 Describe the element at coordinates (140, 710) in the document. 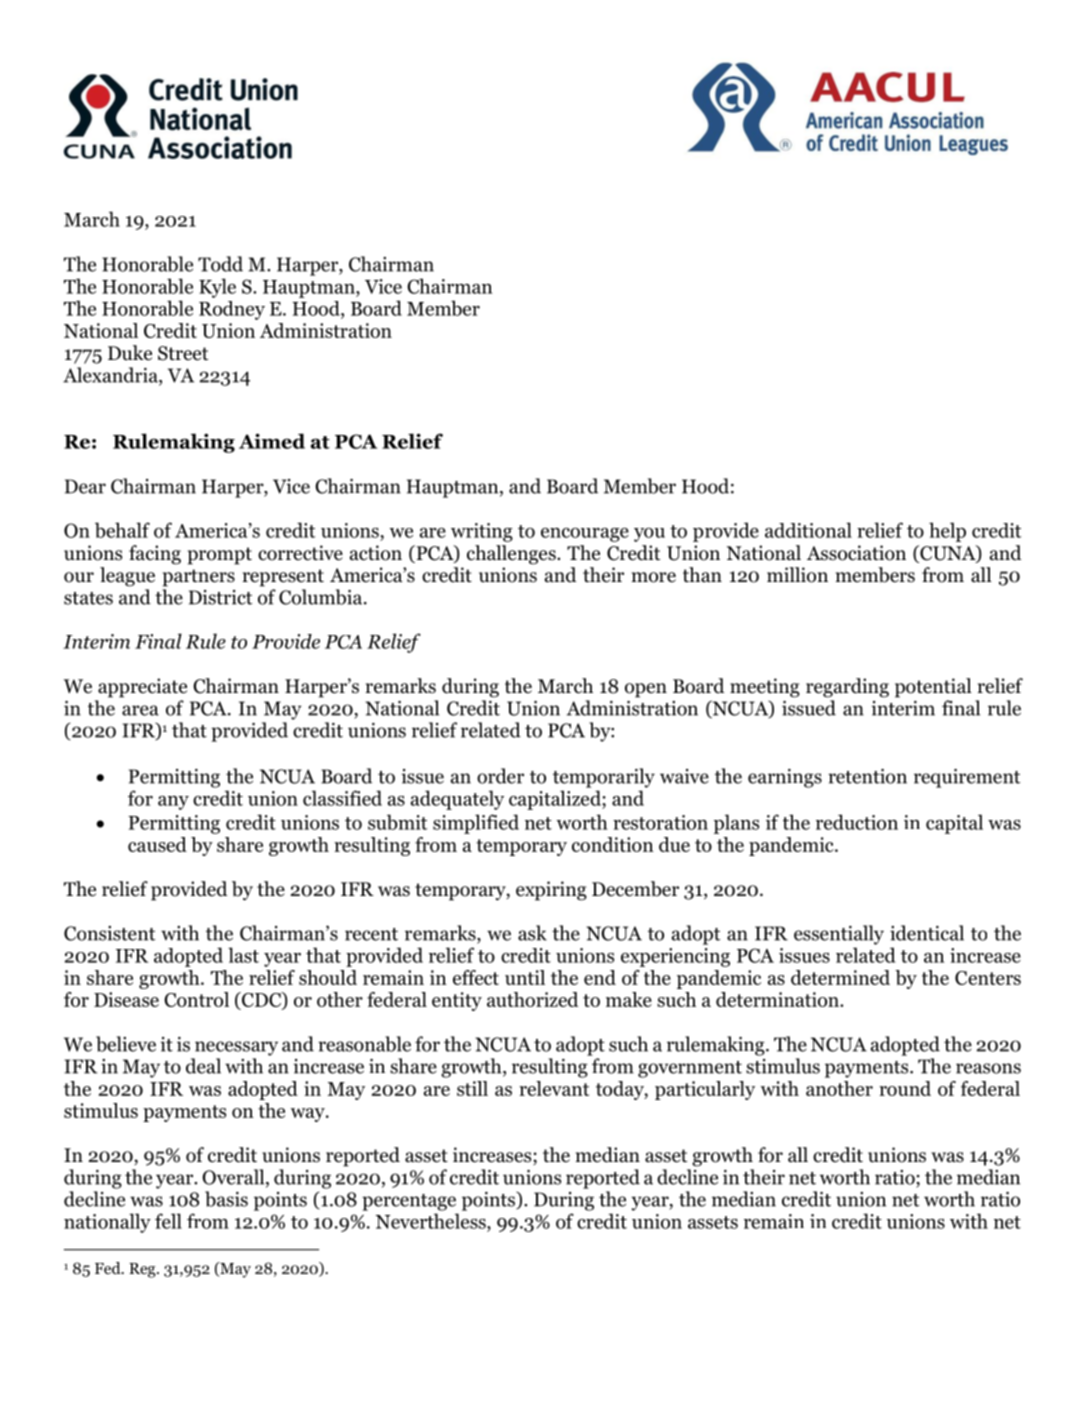

I see `area` at that location.
